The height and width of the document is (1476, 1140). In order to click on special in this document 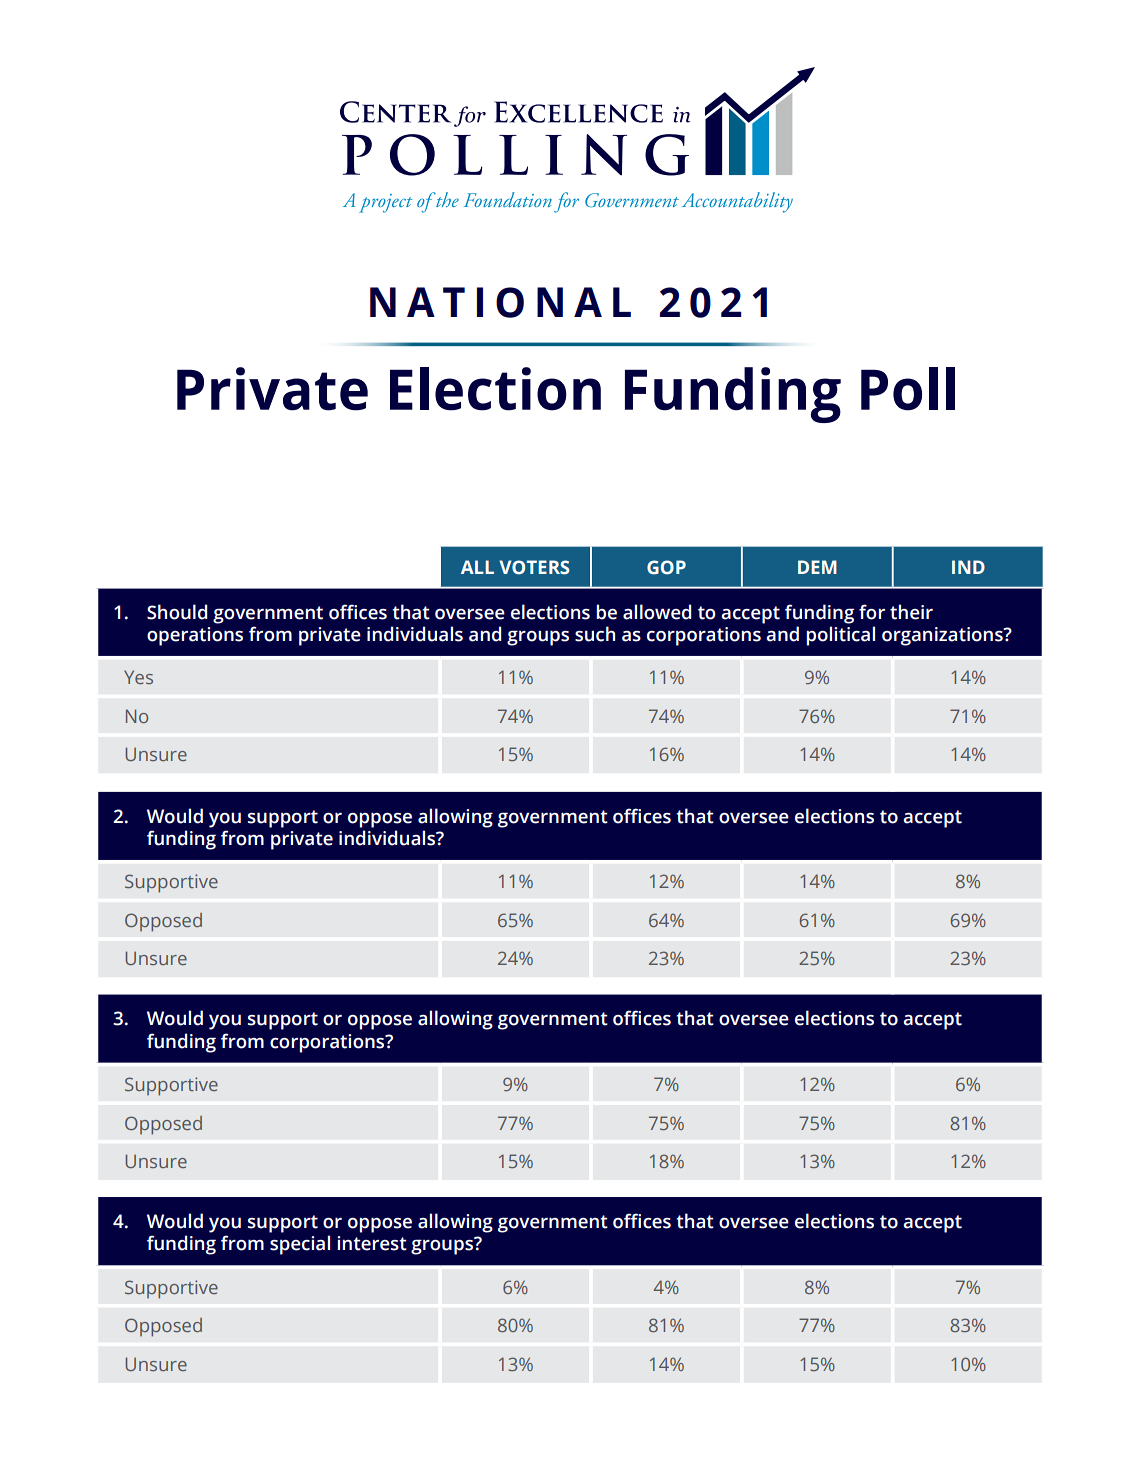, I will do `click(300, 1245)`.
